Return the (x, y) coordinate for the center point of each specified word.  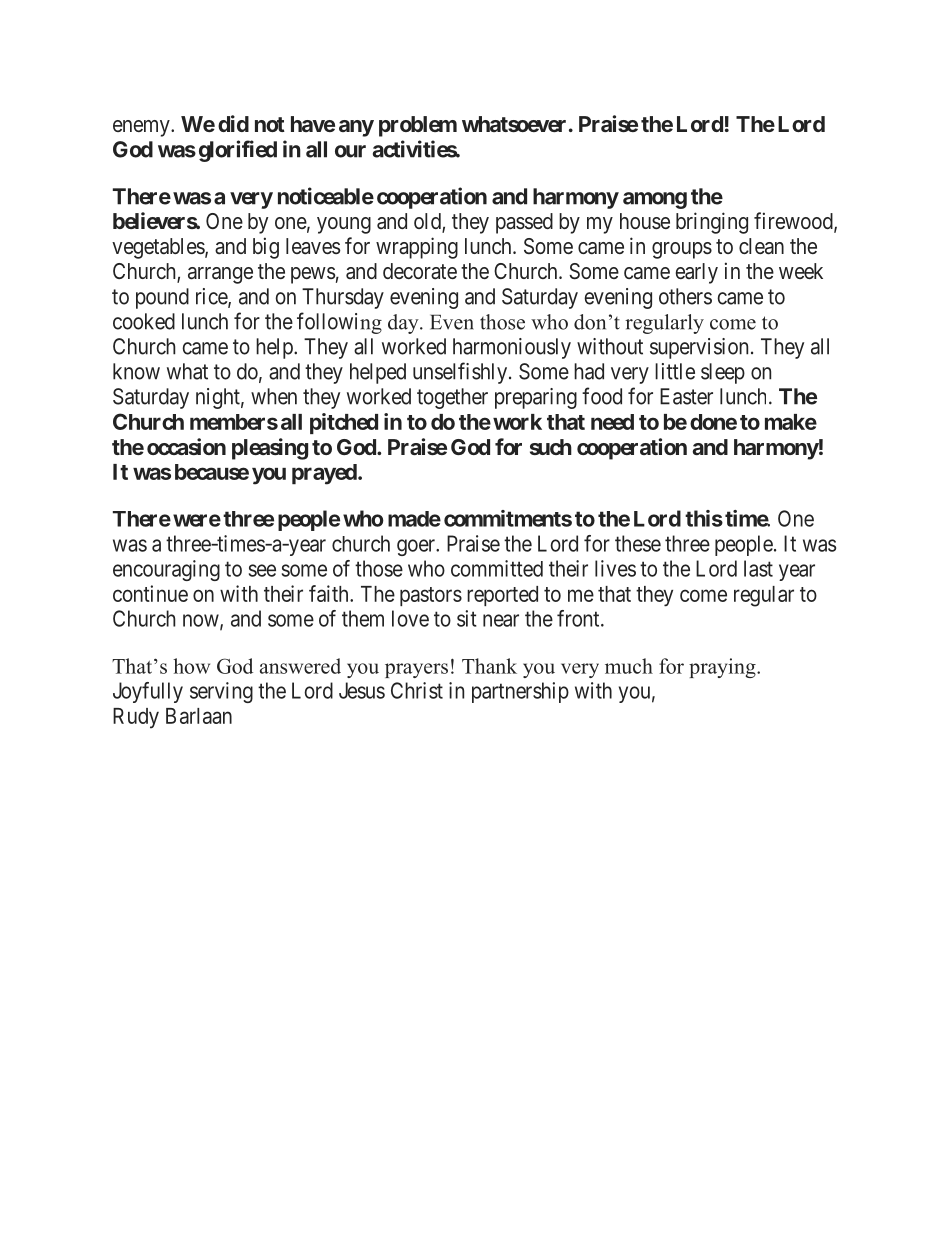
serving (221, 692)
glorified (238, 151)
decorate (420, 271)
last (758, 568)
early (697, 273)
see (262, 570)
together (452, 398)
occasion (186, 446)
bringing (712, 223)
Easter (686, 396)
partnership (520, 692)
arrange (220, 275)
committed (497, 568)
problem (418, 126)
